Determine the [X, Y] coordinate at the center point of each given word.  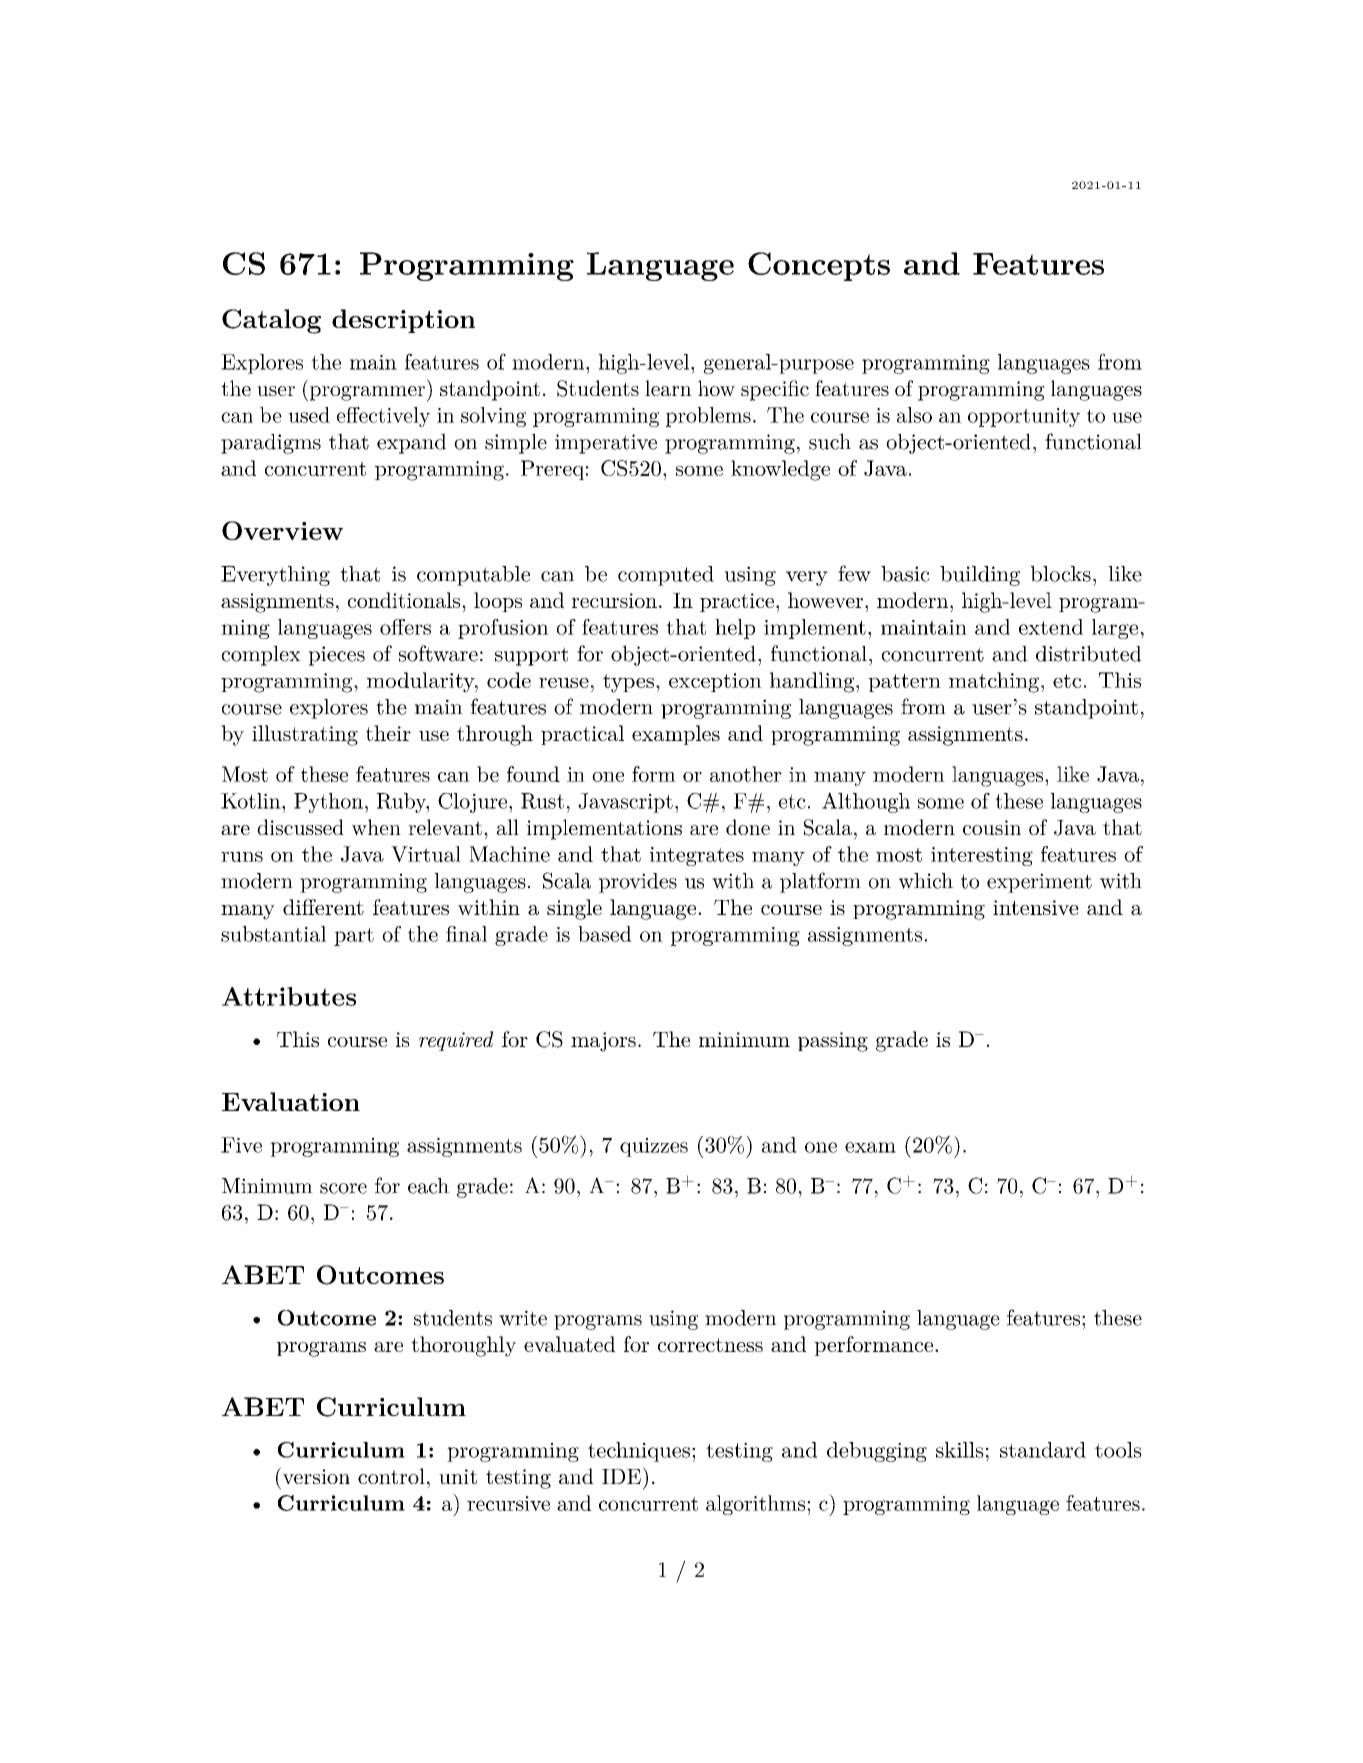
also [914, 415]
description [403, 321]
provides [638, 883]
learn [668, 388]
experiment [1039, 883]
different [323, 907]
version [315, 1475]
